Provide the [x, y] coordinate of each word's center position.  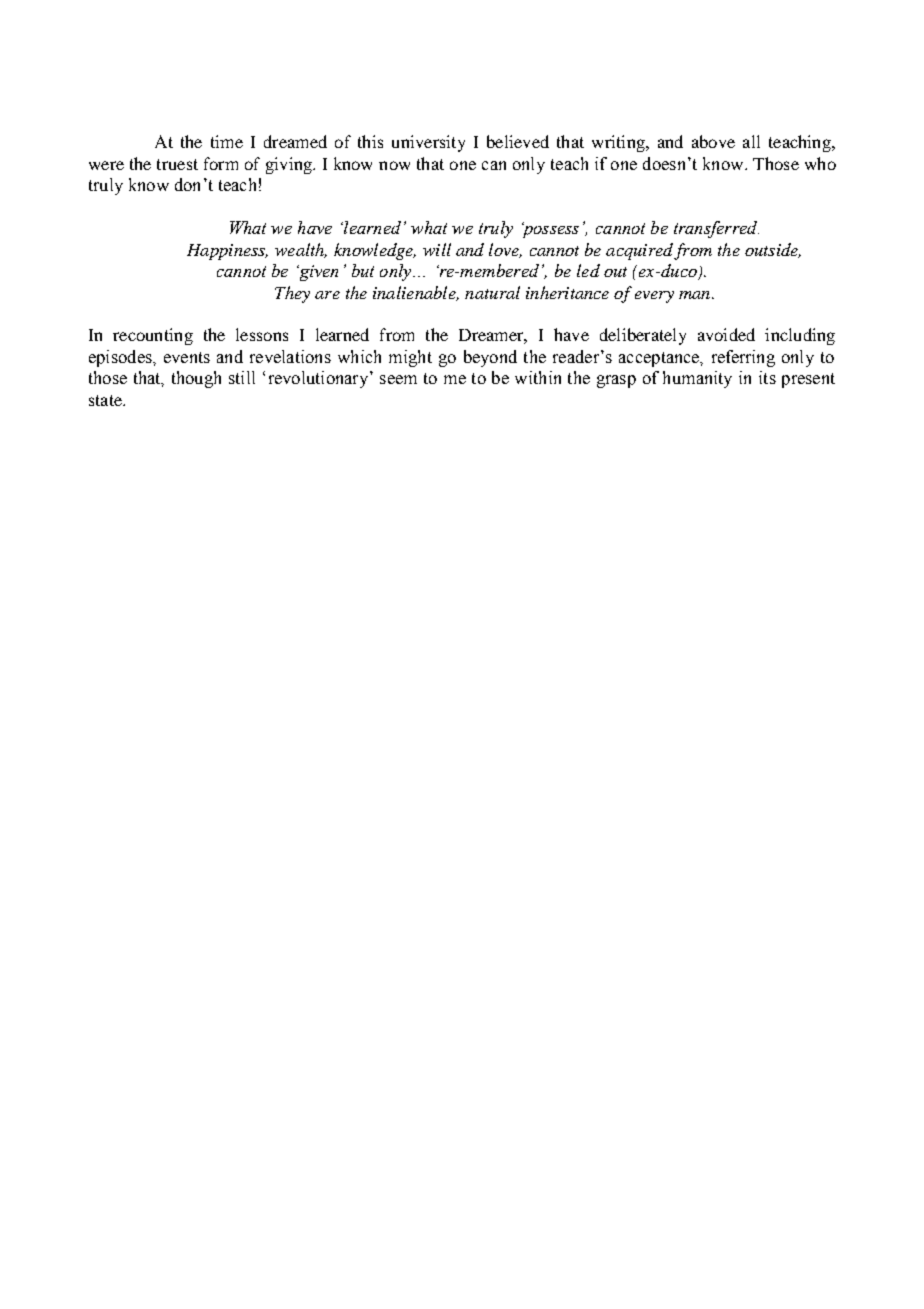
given [317, 273]
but [363, 270]
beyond [490, 358]
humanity [697, 379]
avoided [726, 334]
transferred [716, 229]
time [227, 141]
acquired [639, 251]
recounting [153, 336]
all [751, 141]
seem [398, 379]
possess [550, 230]
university [428, 143]
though [196, 379]
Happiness [227, 252]
